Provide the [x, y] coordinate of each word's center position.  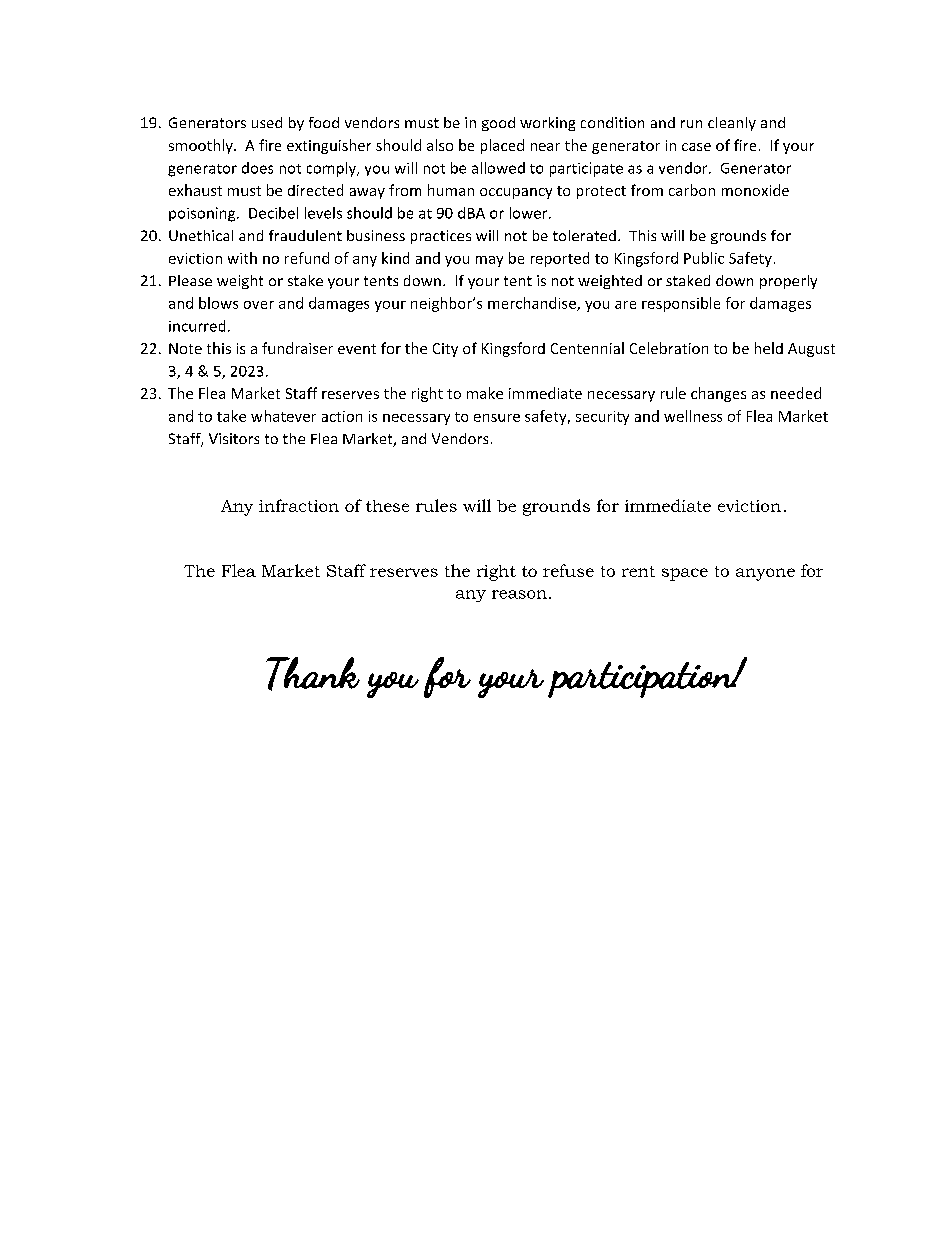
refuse [568, 570]
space [685, 574]
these [387, 506]
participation [642, 680]
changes [718, 394]
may [489, 261]
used [267, 122]
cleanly [732, 124]
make [485, 393]
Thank [313, 674]
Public [704, 258]
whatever [283, 416]
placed [502, 146]
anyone [765, 574]
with [242, 258]
